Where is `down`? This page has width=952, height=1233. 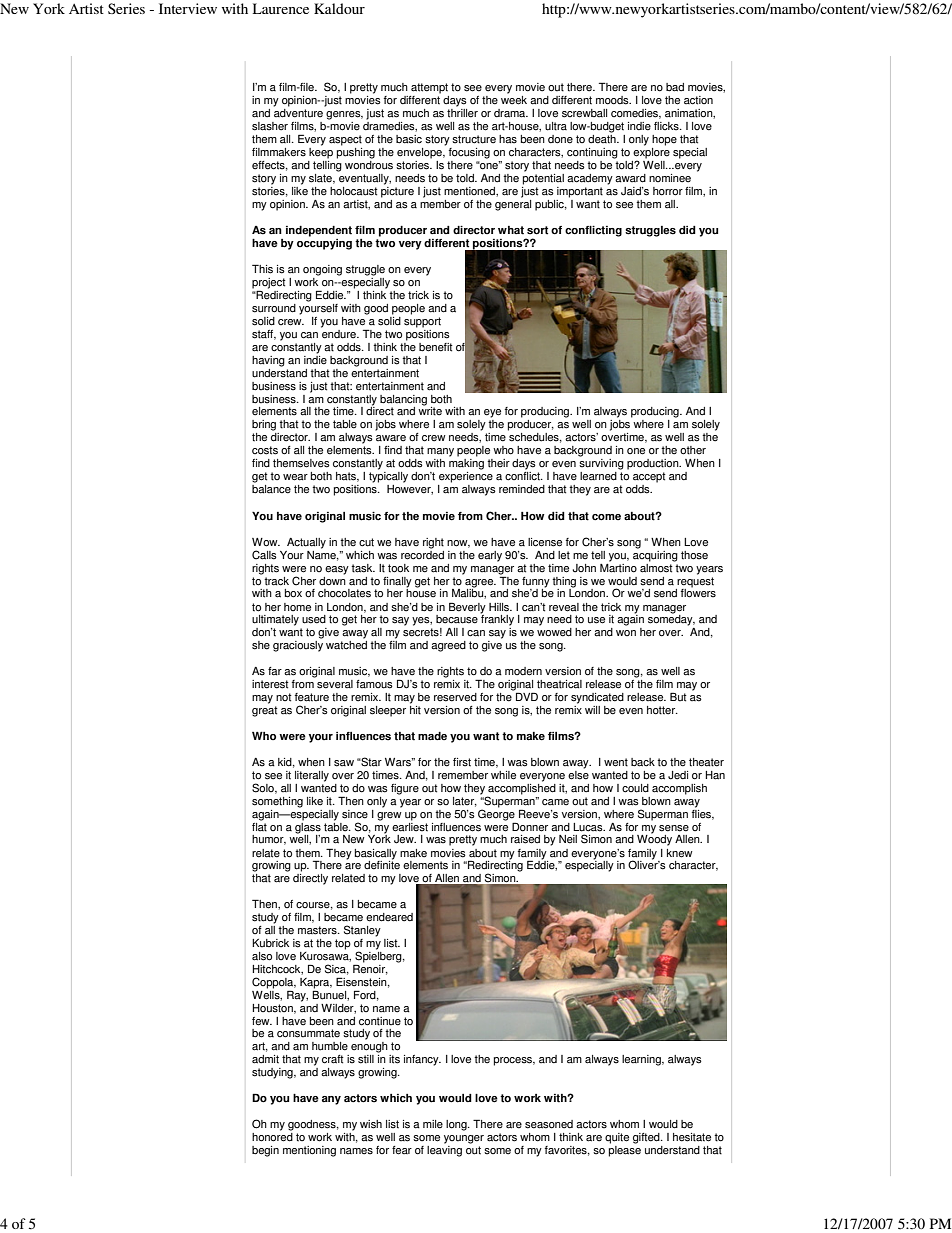 down is located at coordinates (332, 580).
